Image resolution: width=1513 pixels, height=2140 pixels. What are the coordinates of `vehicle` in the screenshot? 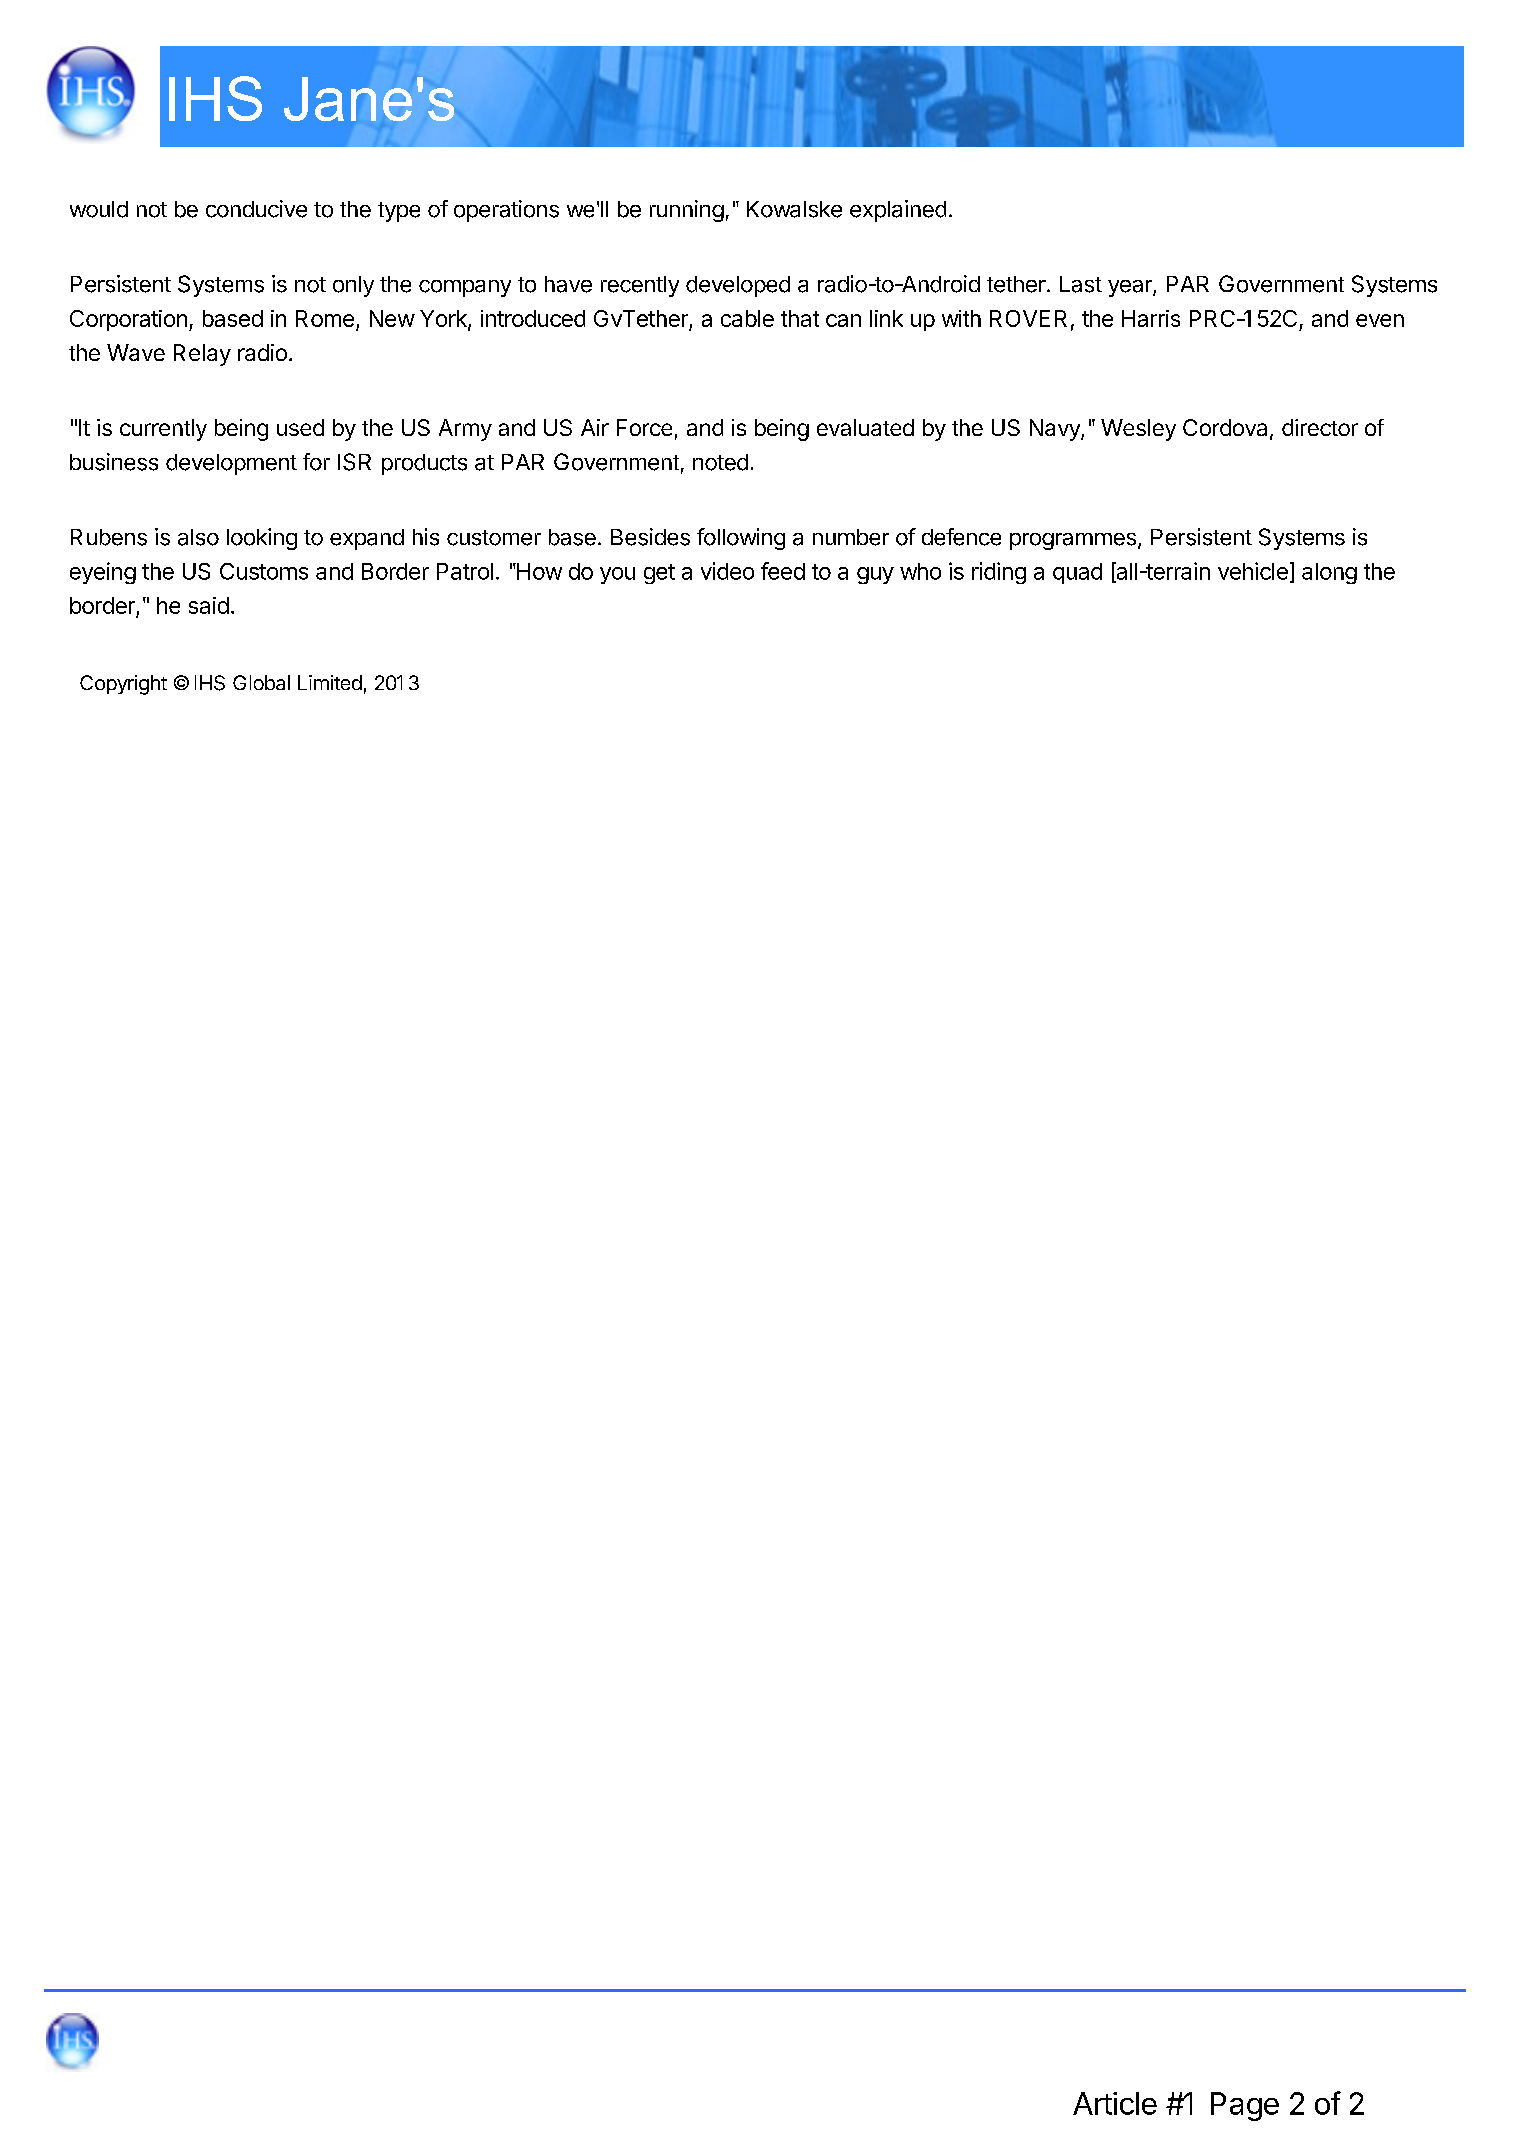 It's located at (1253, 571).
